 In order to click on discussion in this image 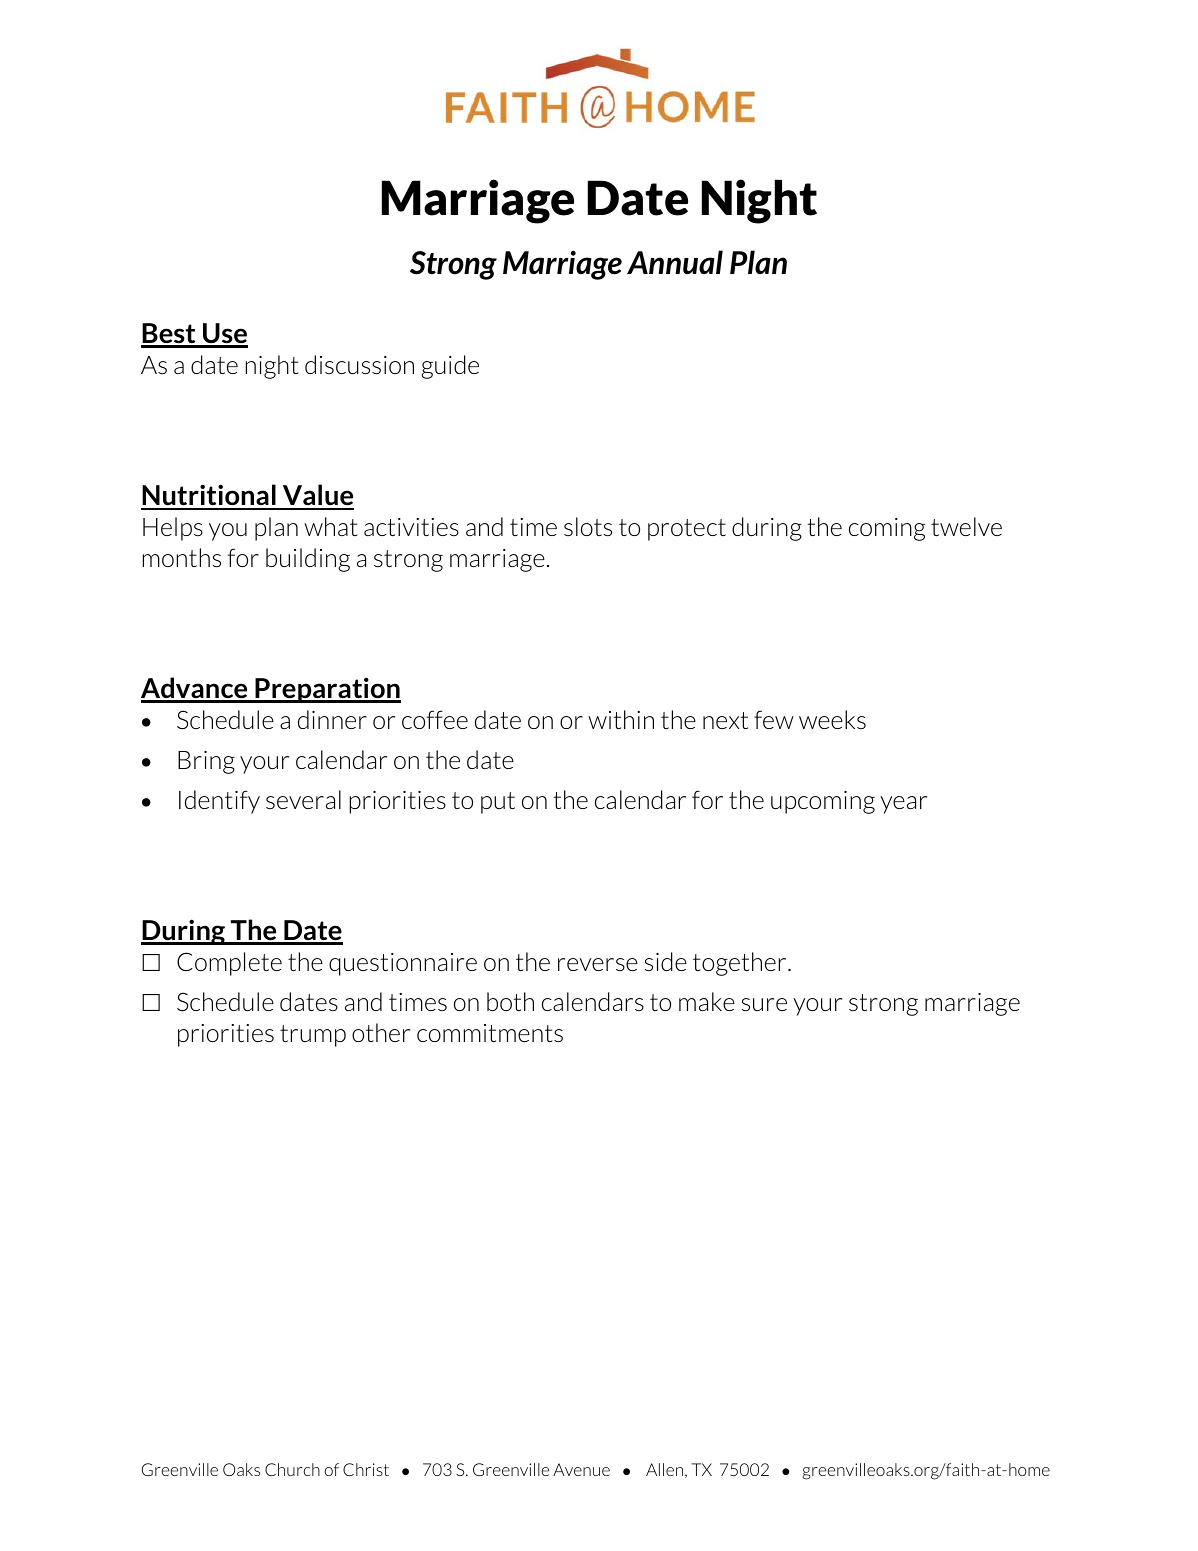, I will do `click(359, 364)`.
